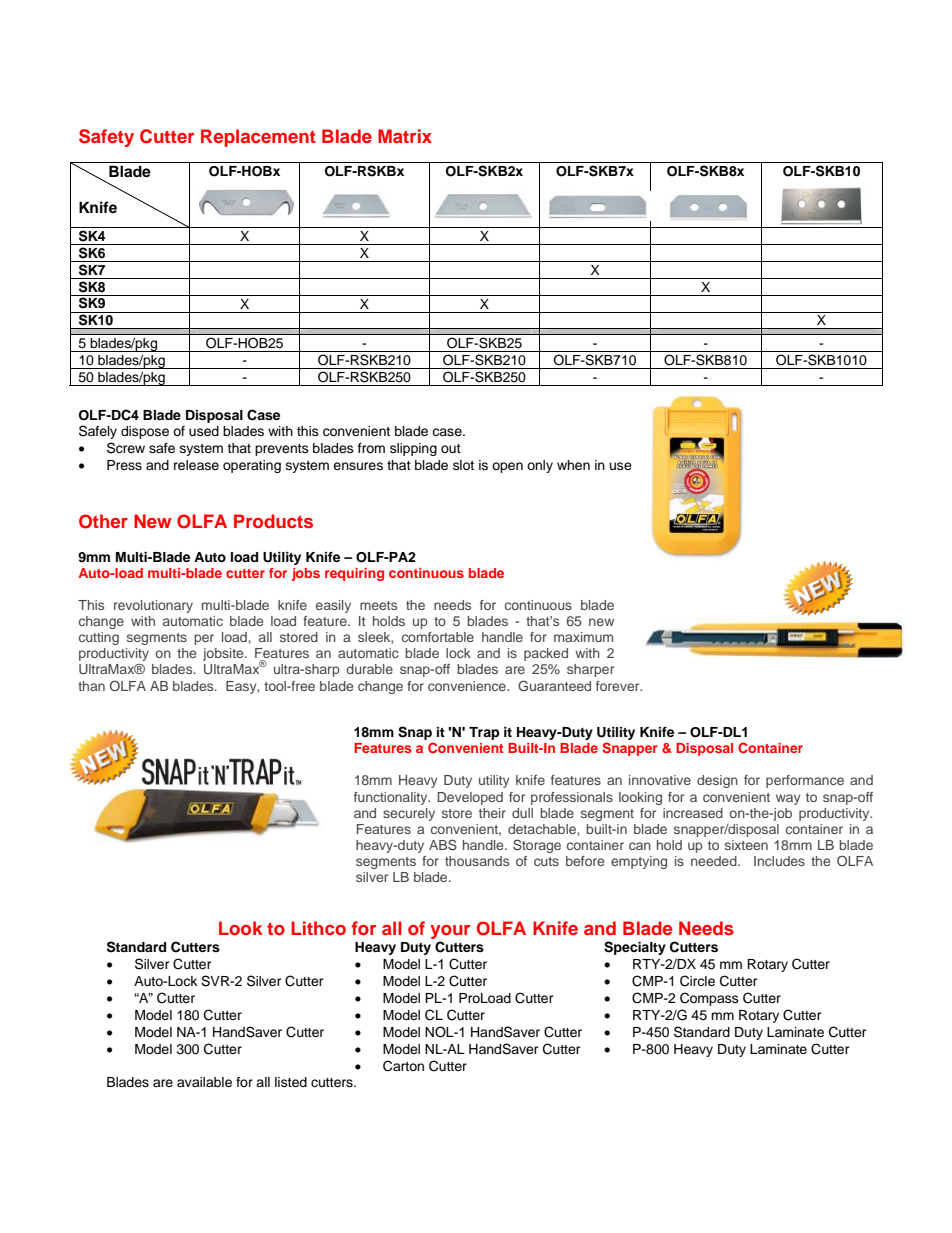 The image size is (952, 1233). What do you see at coordinates (258, 138) in the image?
I see `Replacement` at bounding box center [258, 138].
